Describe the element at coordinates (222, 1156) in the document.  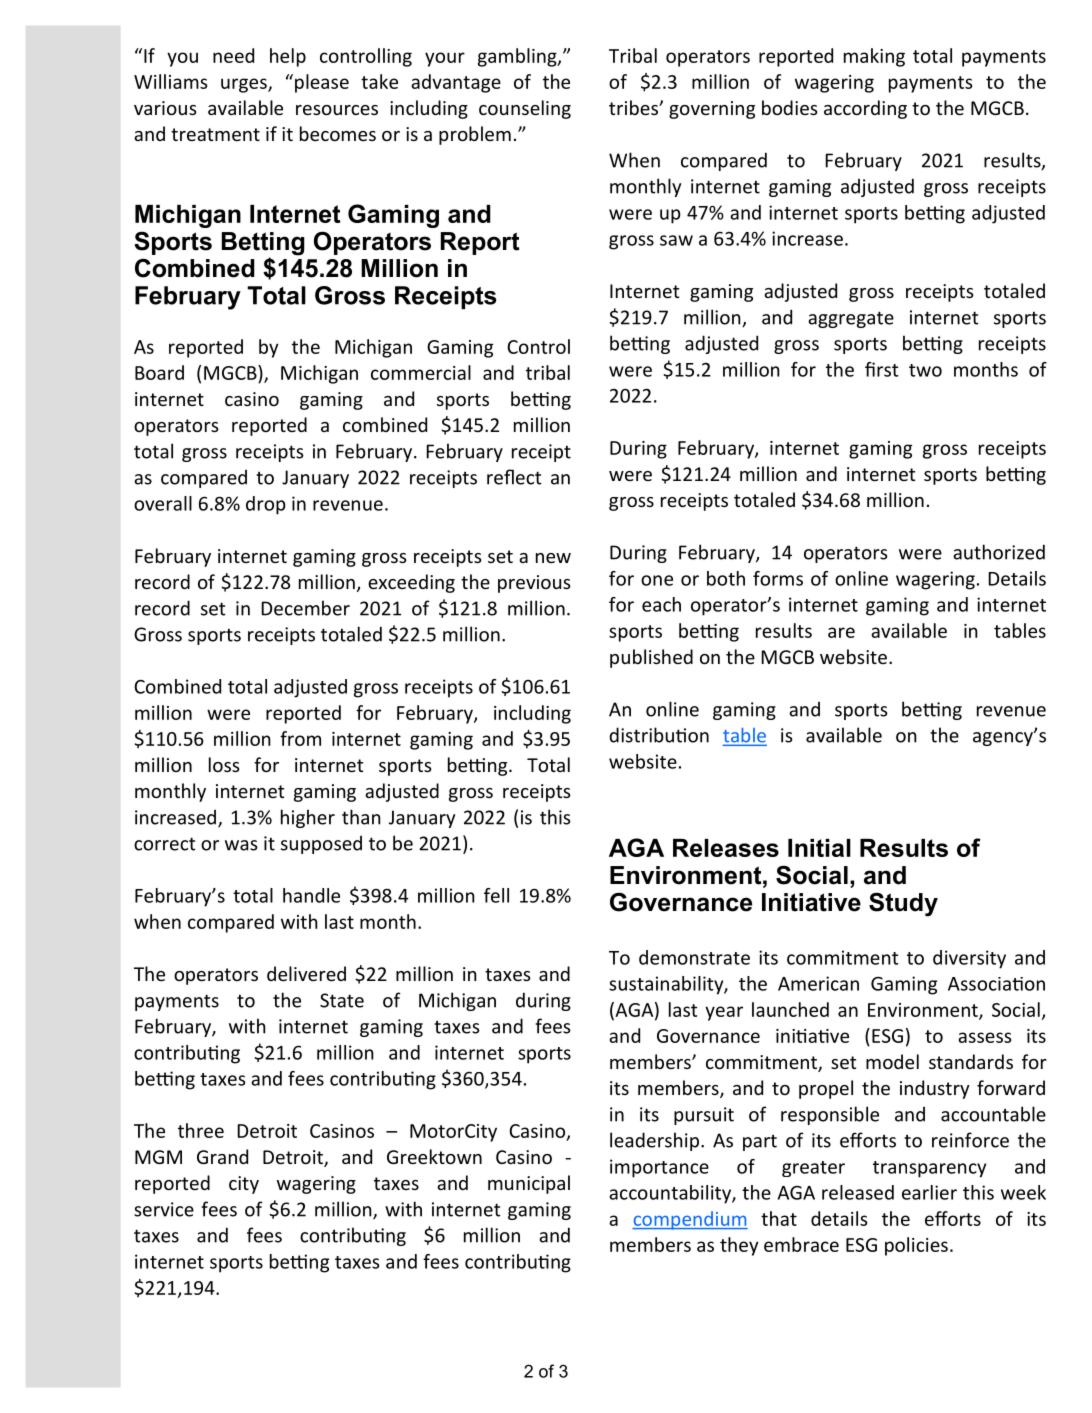
I see `Grand` at that location.
